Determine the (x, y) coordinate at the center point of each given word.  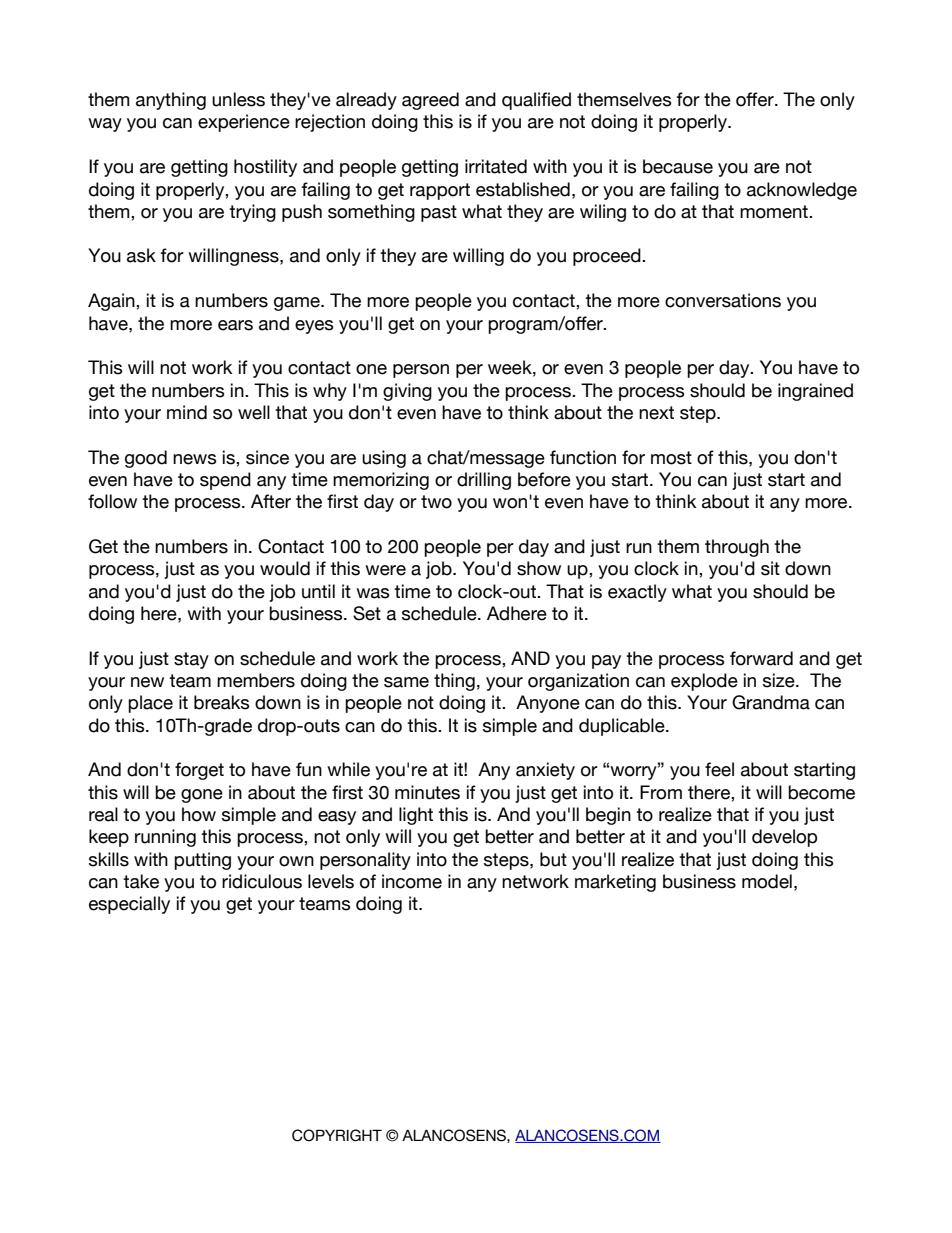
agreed (430, 101)
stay (191, 660)
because (678, 166)
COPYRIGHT (337, 1135)
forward (761, 658)
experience (244, 123)
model (767, 881)
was (373, 593)
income (412, 881)
